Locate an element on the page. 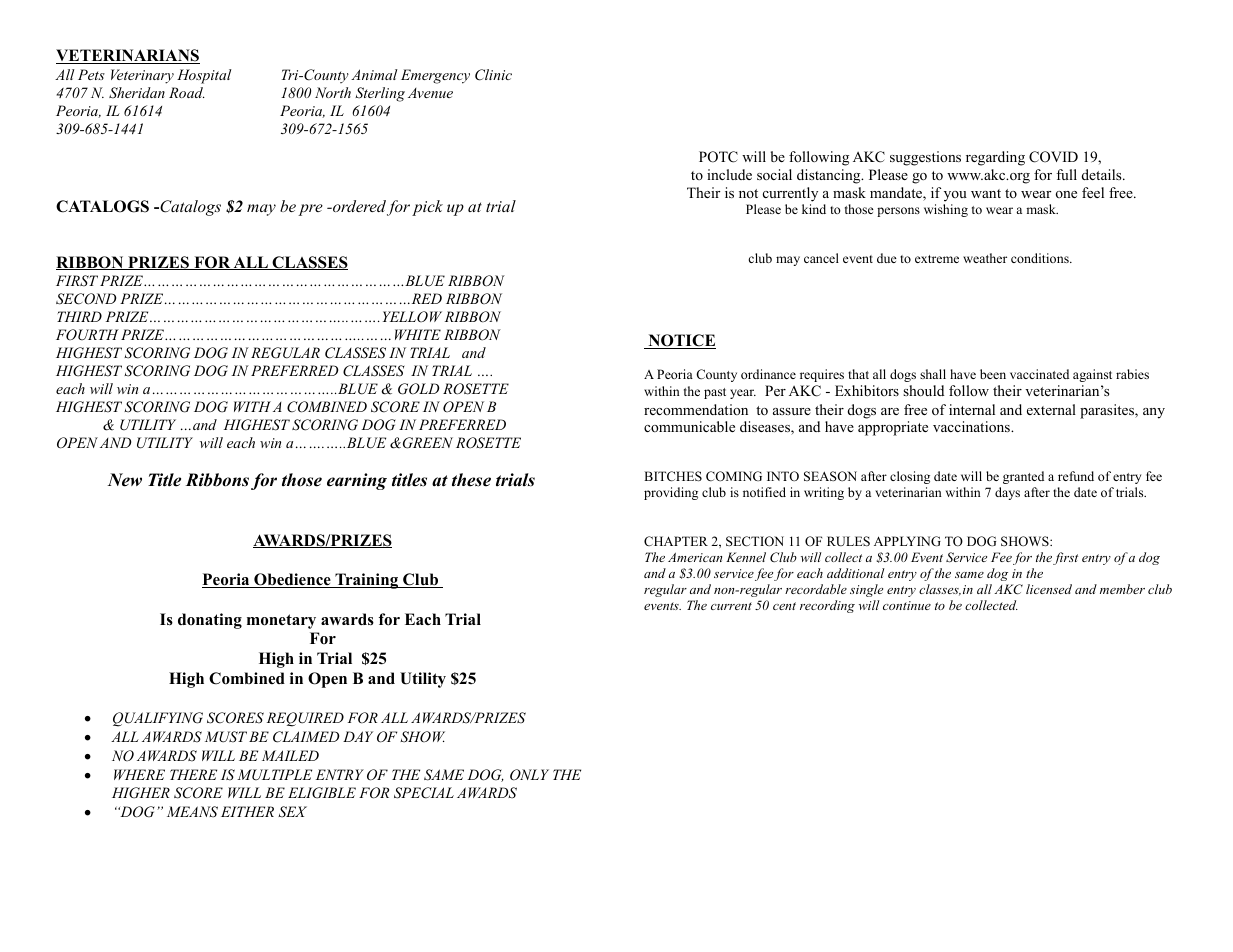 The width and height of the document is (1233, 952). ONLY is located at coordinates (529, 775).
